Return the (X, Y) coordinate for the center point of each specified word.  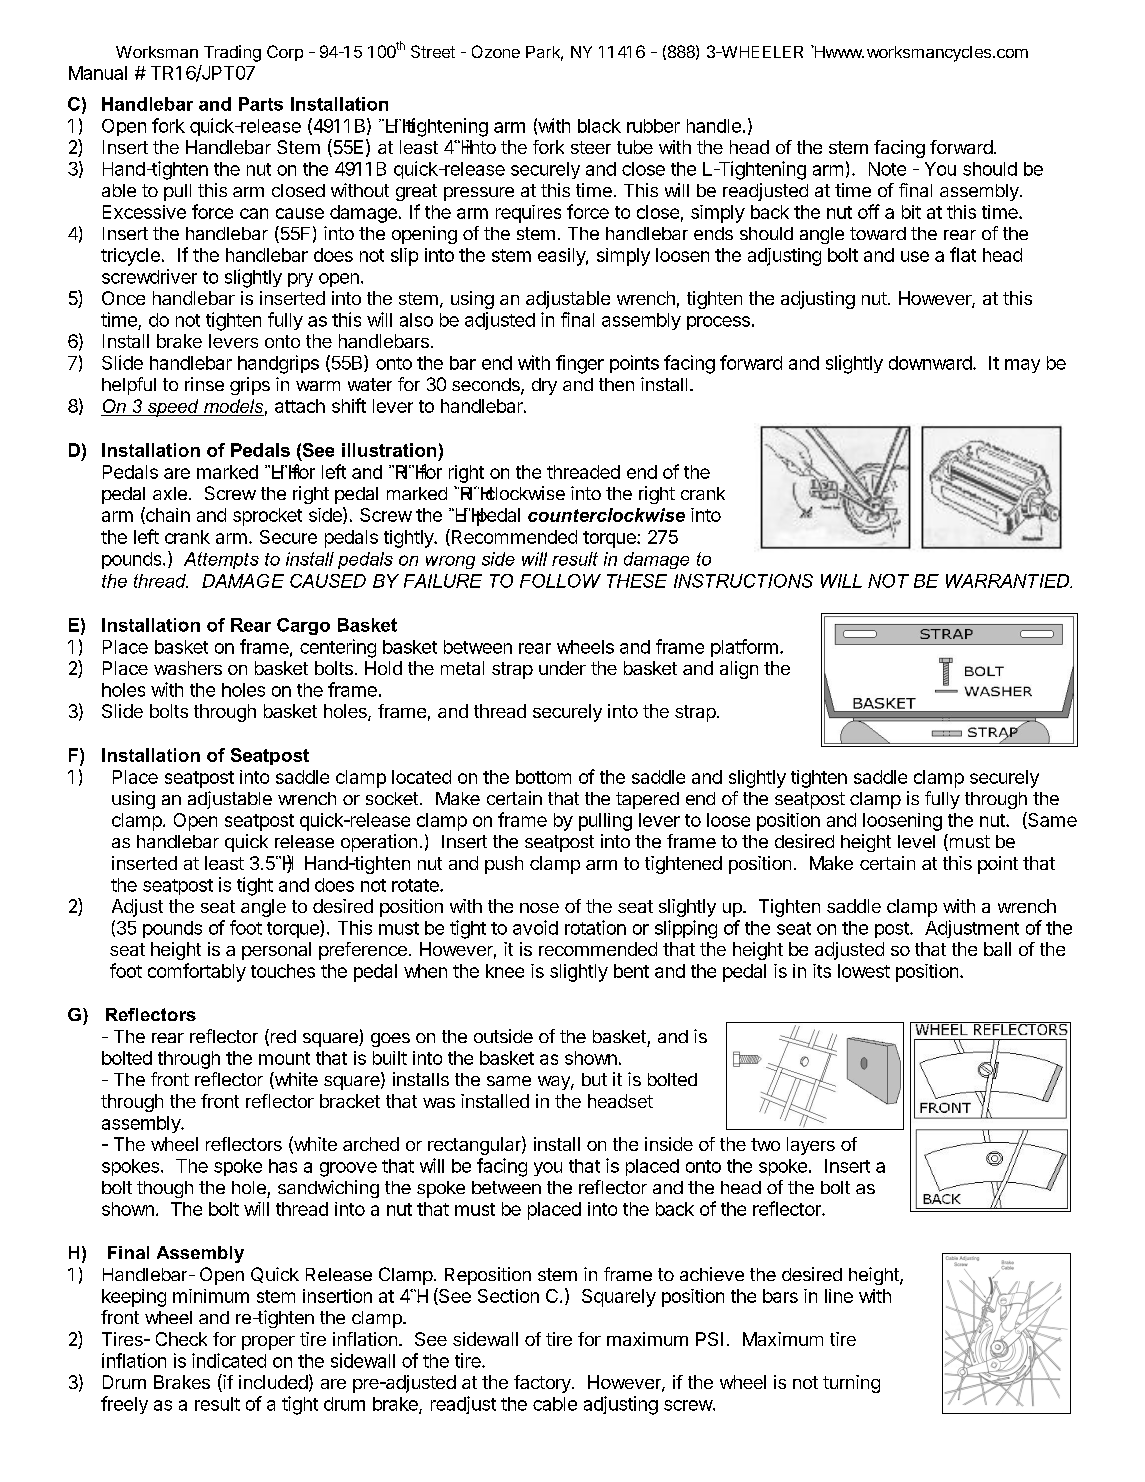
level (916, 841)
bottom (543, 777)
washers (188, 668)
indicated (229, 1360)
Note (887, 169)
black (599, 126)
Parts (261, 104)
